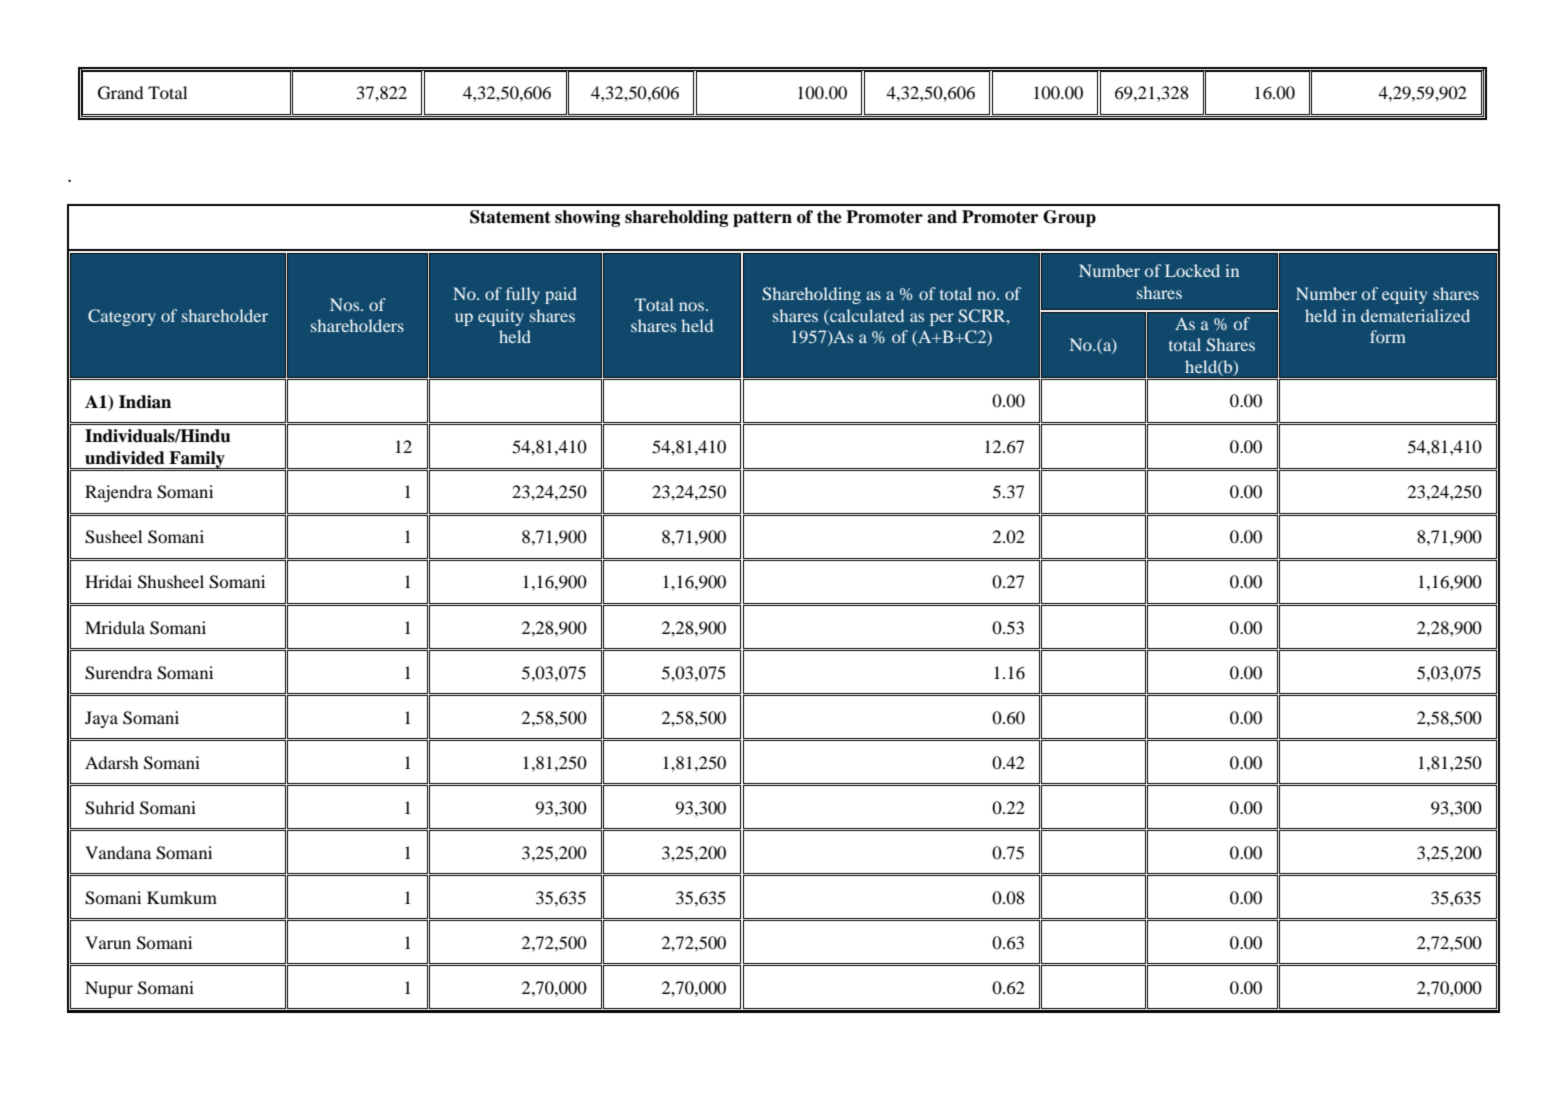 Image resolution: width=1567 pixels, height=1108 pixels. I want to click on Grand, so click(120, 93).
